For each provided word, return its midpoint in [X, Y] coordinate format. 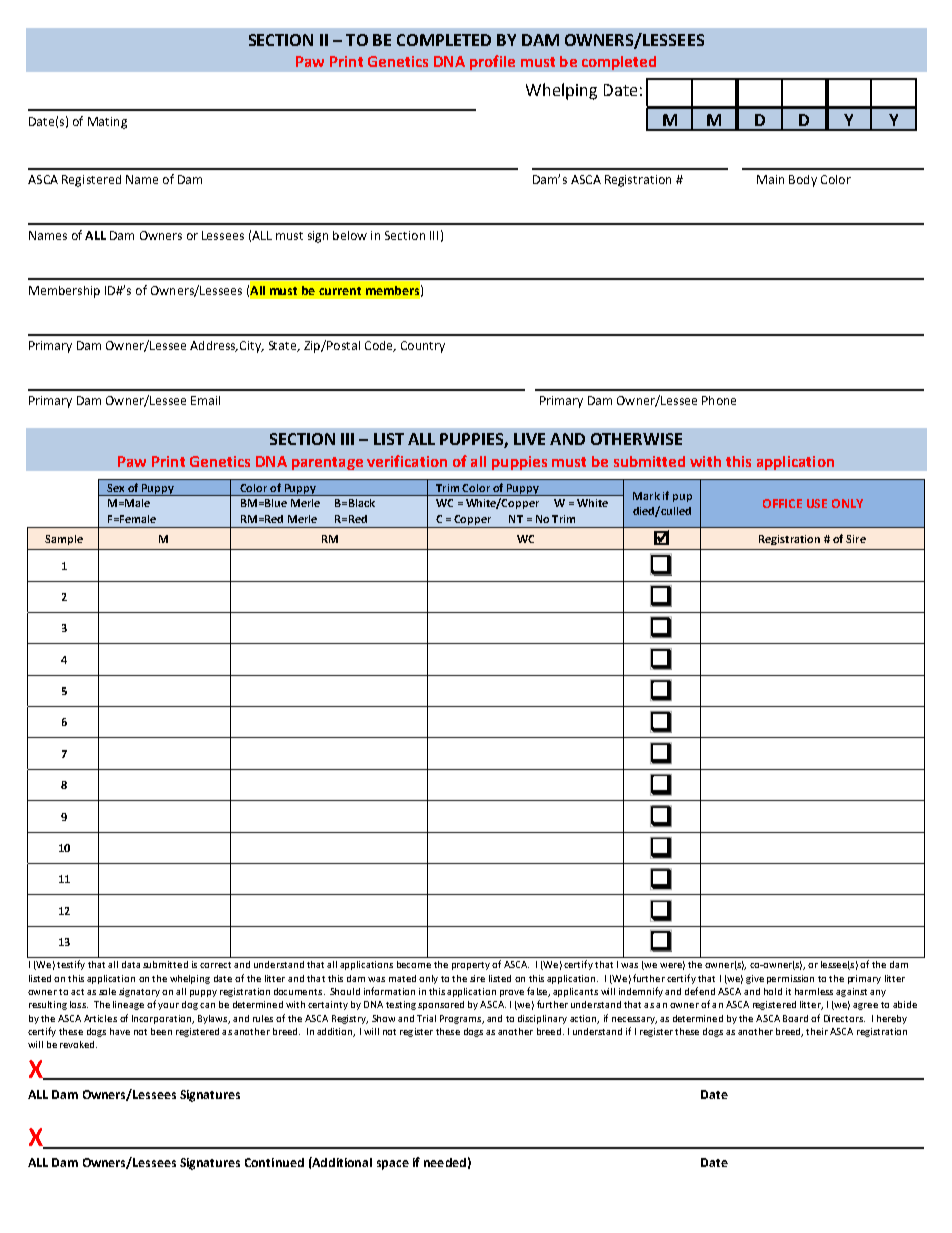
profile [492, 62]
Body [803, 181]
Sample [64, 540]
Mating [107, 123]
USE [817, 503]
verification [407, 461]
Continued [274, 1162]
